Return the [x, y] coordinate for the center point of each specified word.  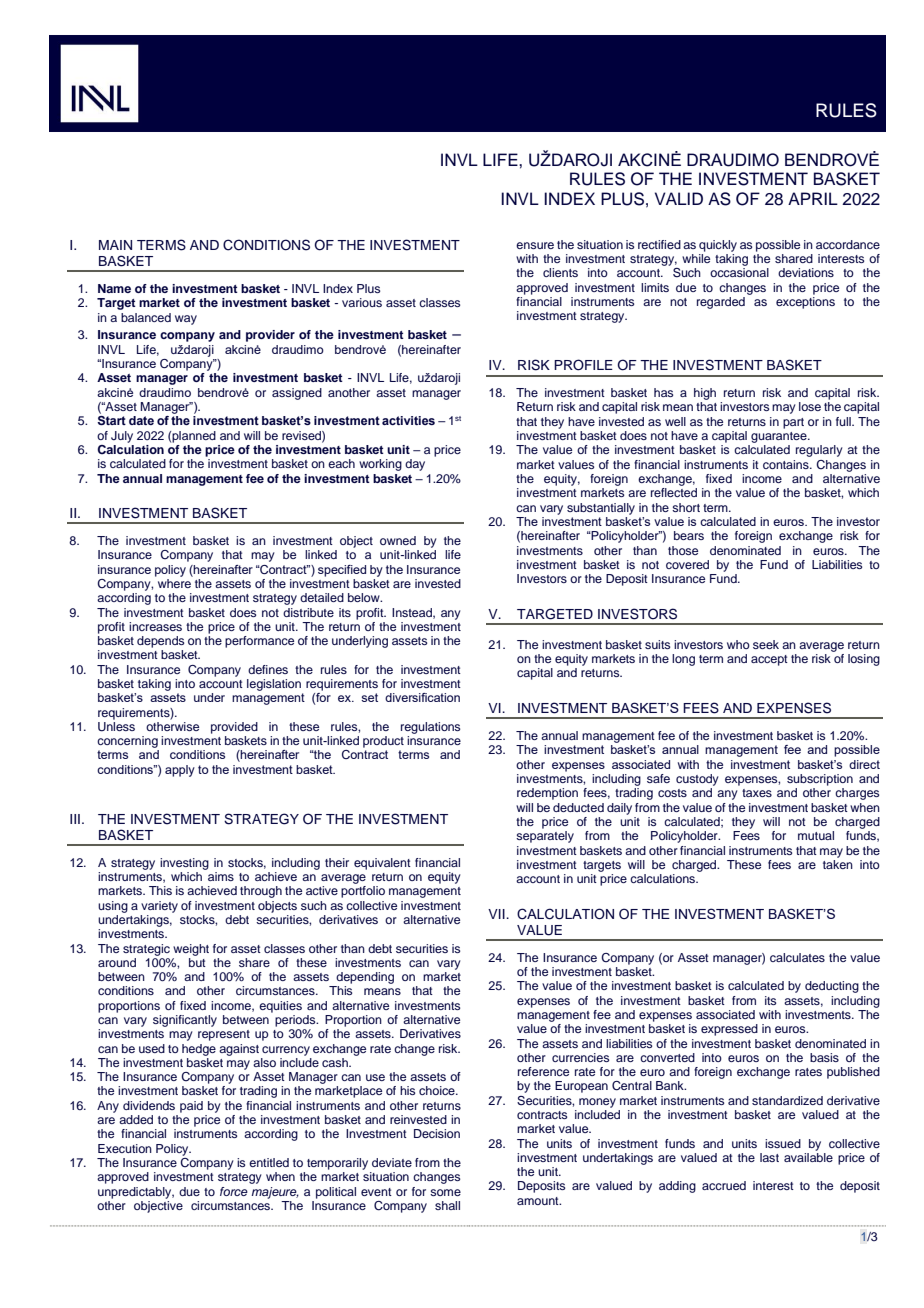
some [445, 1192]
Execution [125, 1148]
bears [689, 535]
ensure [535, 245]
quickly [718, 246]
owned [398, 540]
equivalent [382, 864]
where [174, 582]
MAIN [115, 245]
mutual [816, 835]
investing [184, 864]
